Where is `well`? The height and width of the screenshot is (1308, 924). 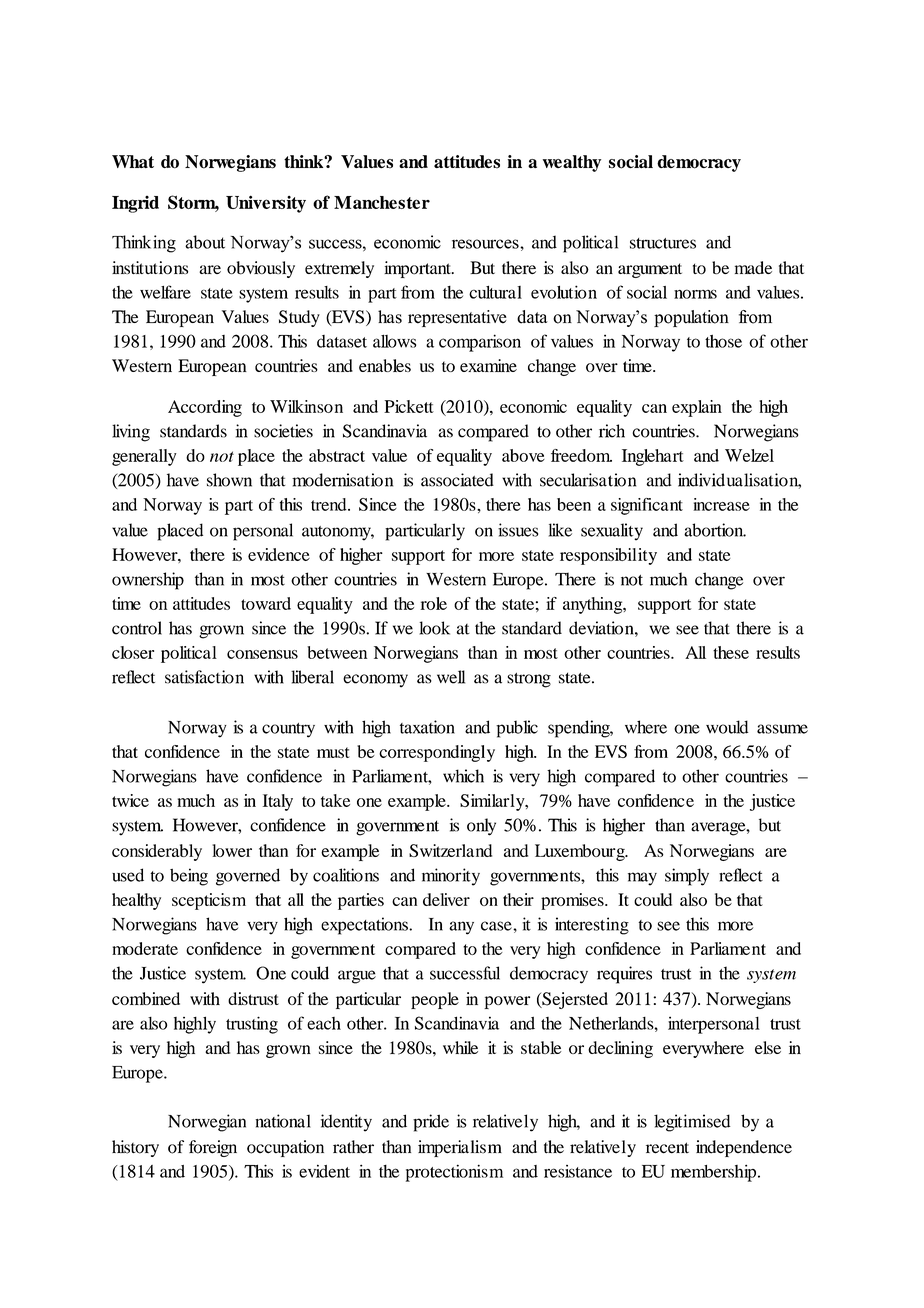 well is located at coordinates (451, 677).
